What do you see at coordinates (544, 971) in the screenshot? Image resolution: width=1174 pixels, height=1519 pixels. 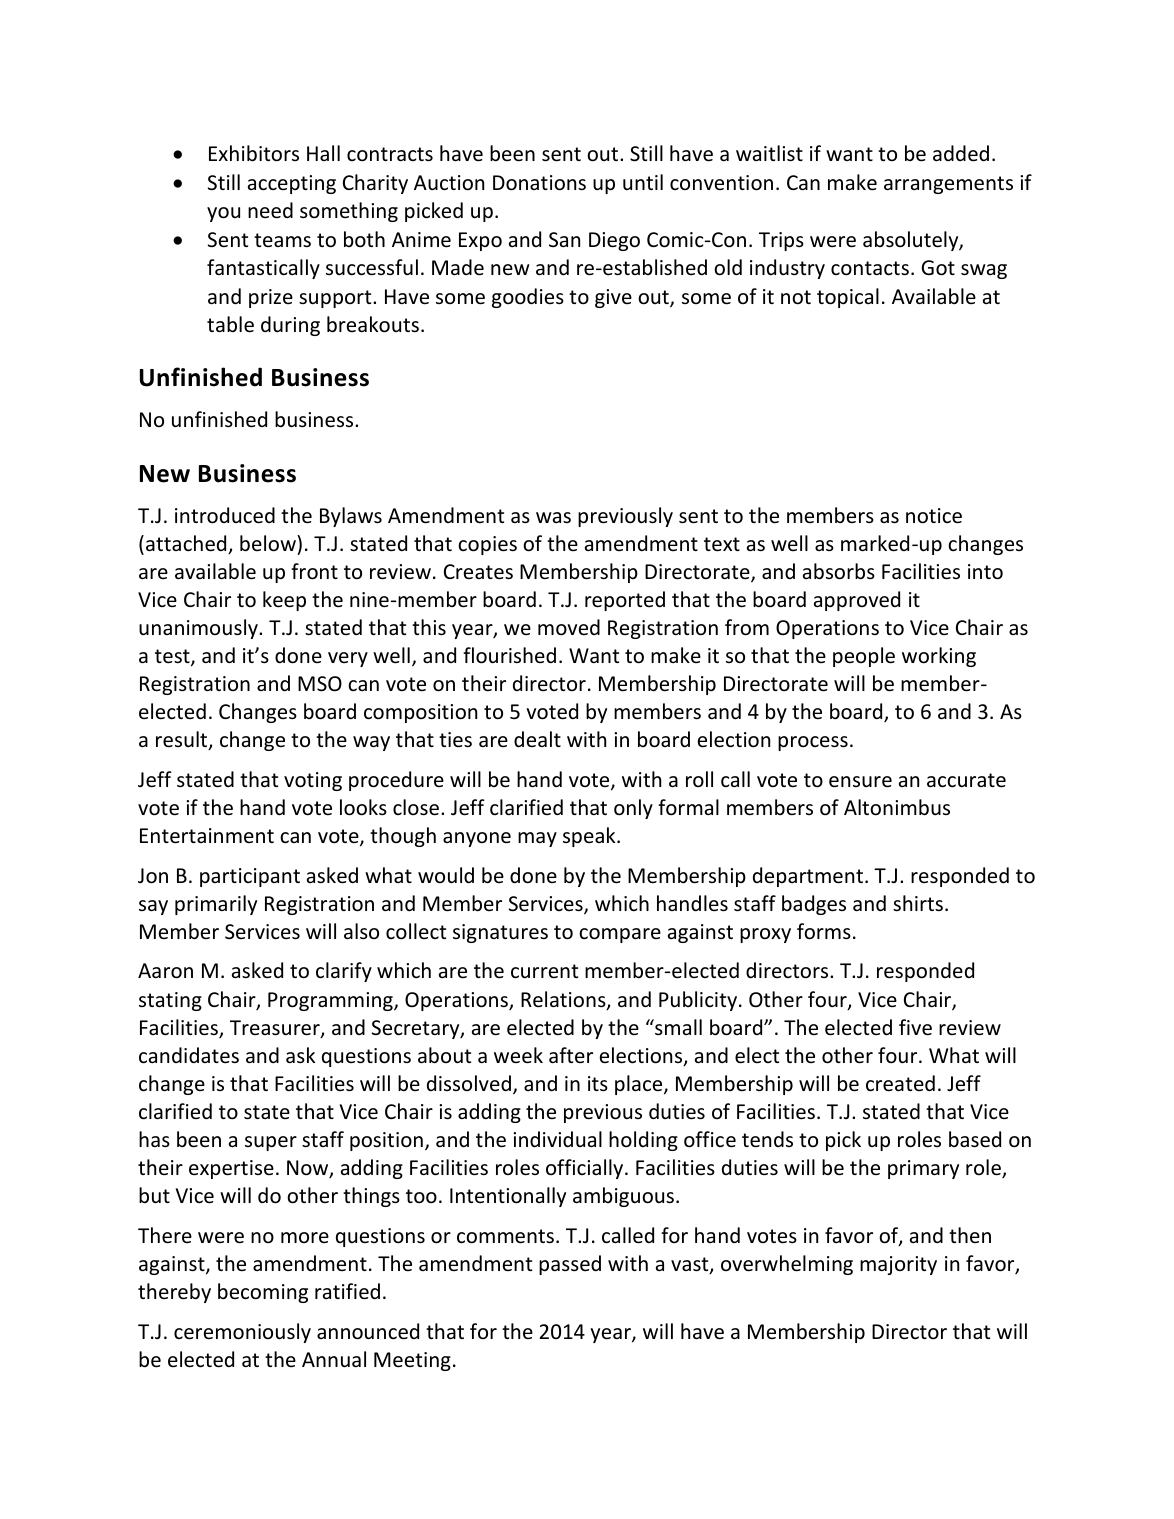 I see `current` at bounding box center [544, 971].
